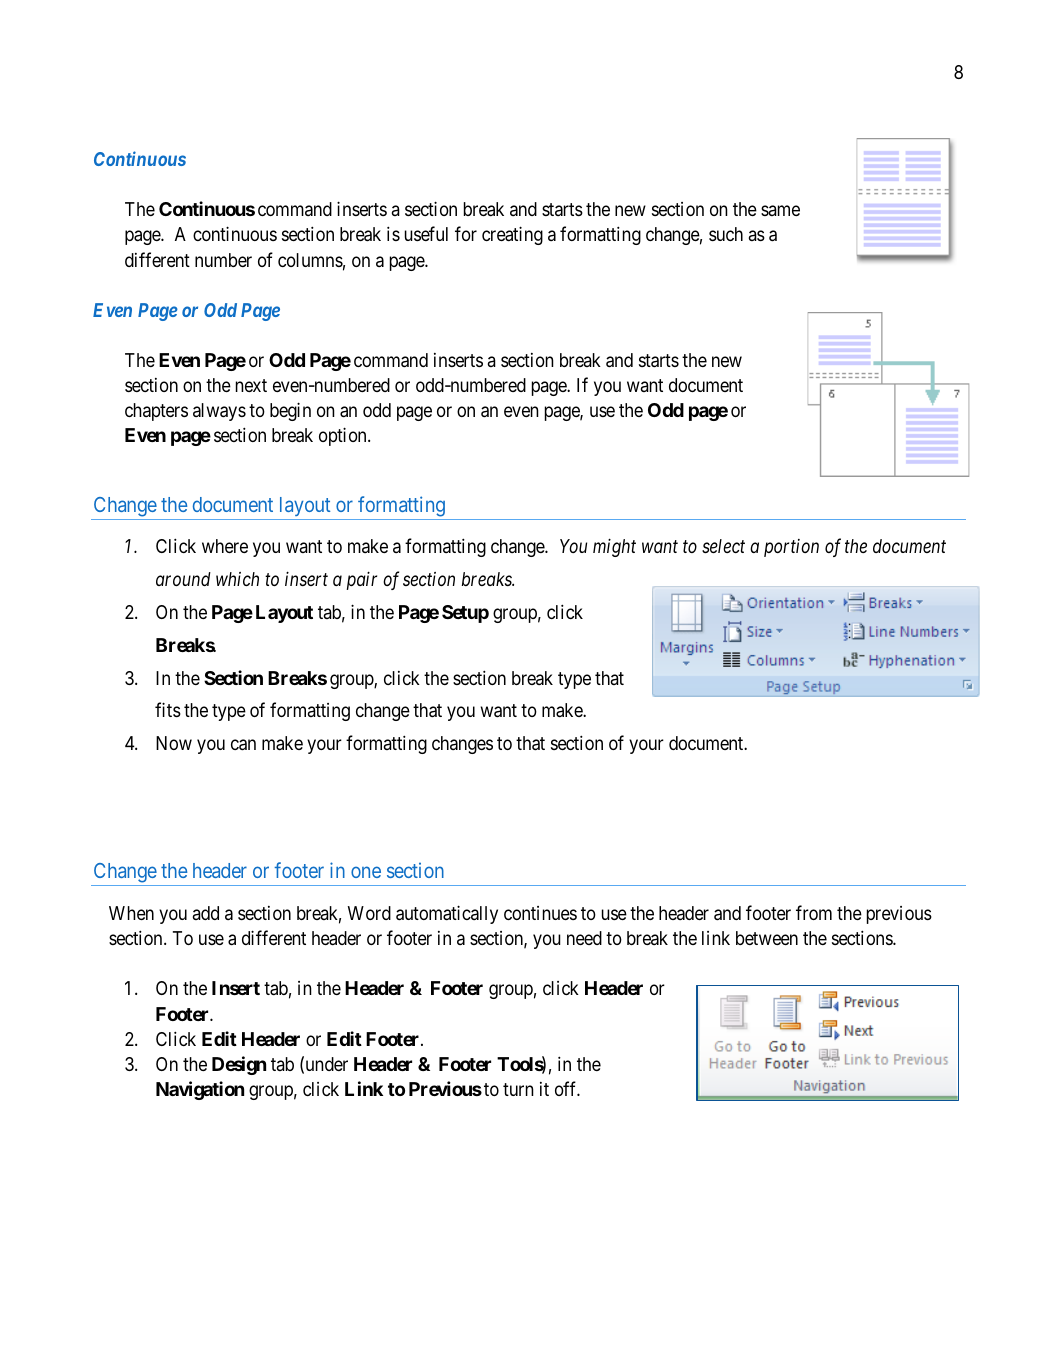  What do you see at coordinates (723, 546) in the screenshot?
I see `select` at bounding box center [723, 546].
